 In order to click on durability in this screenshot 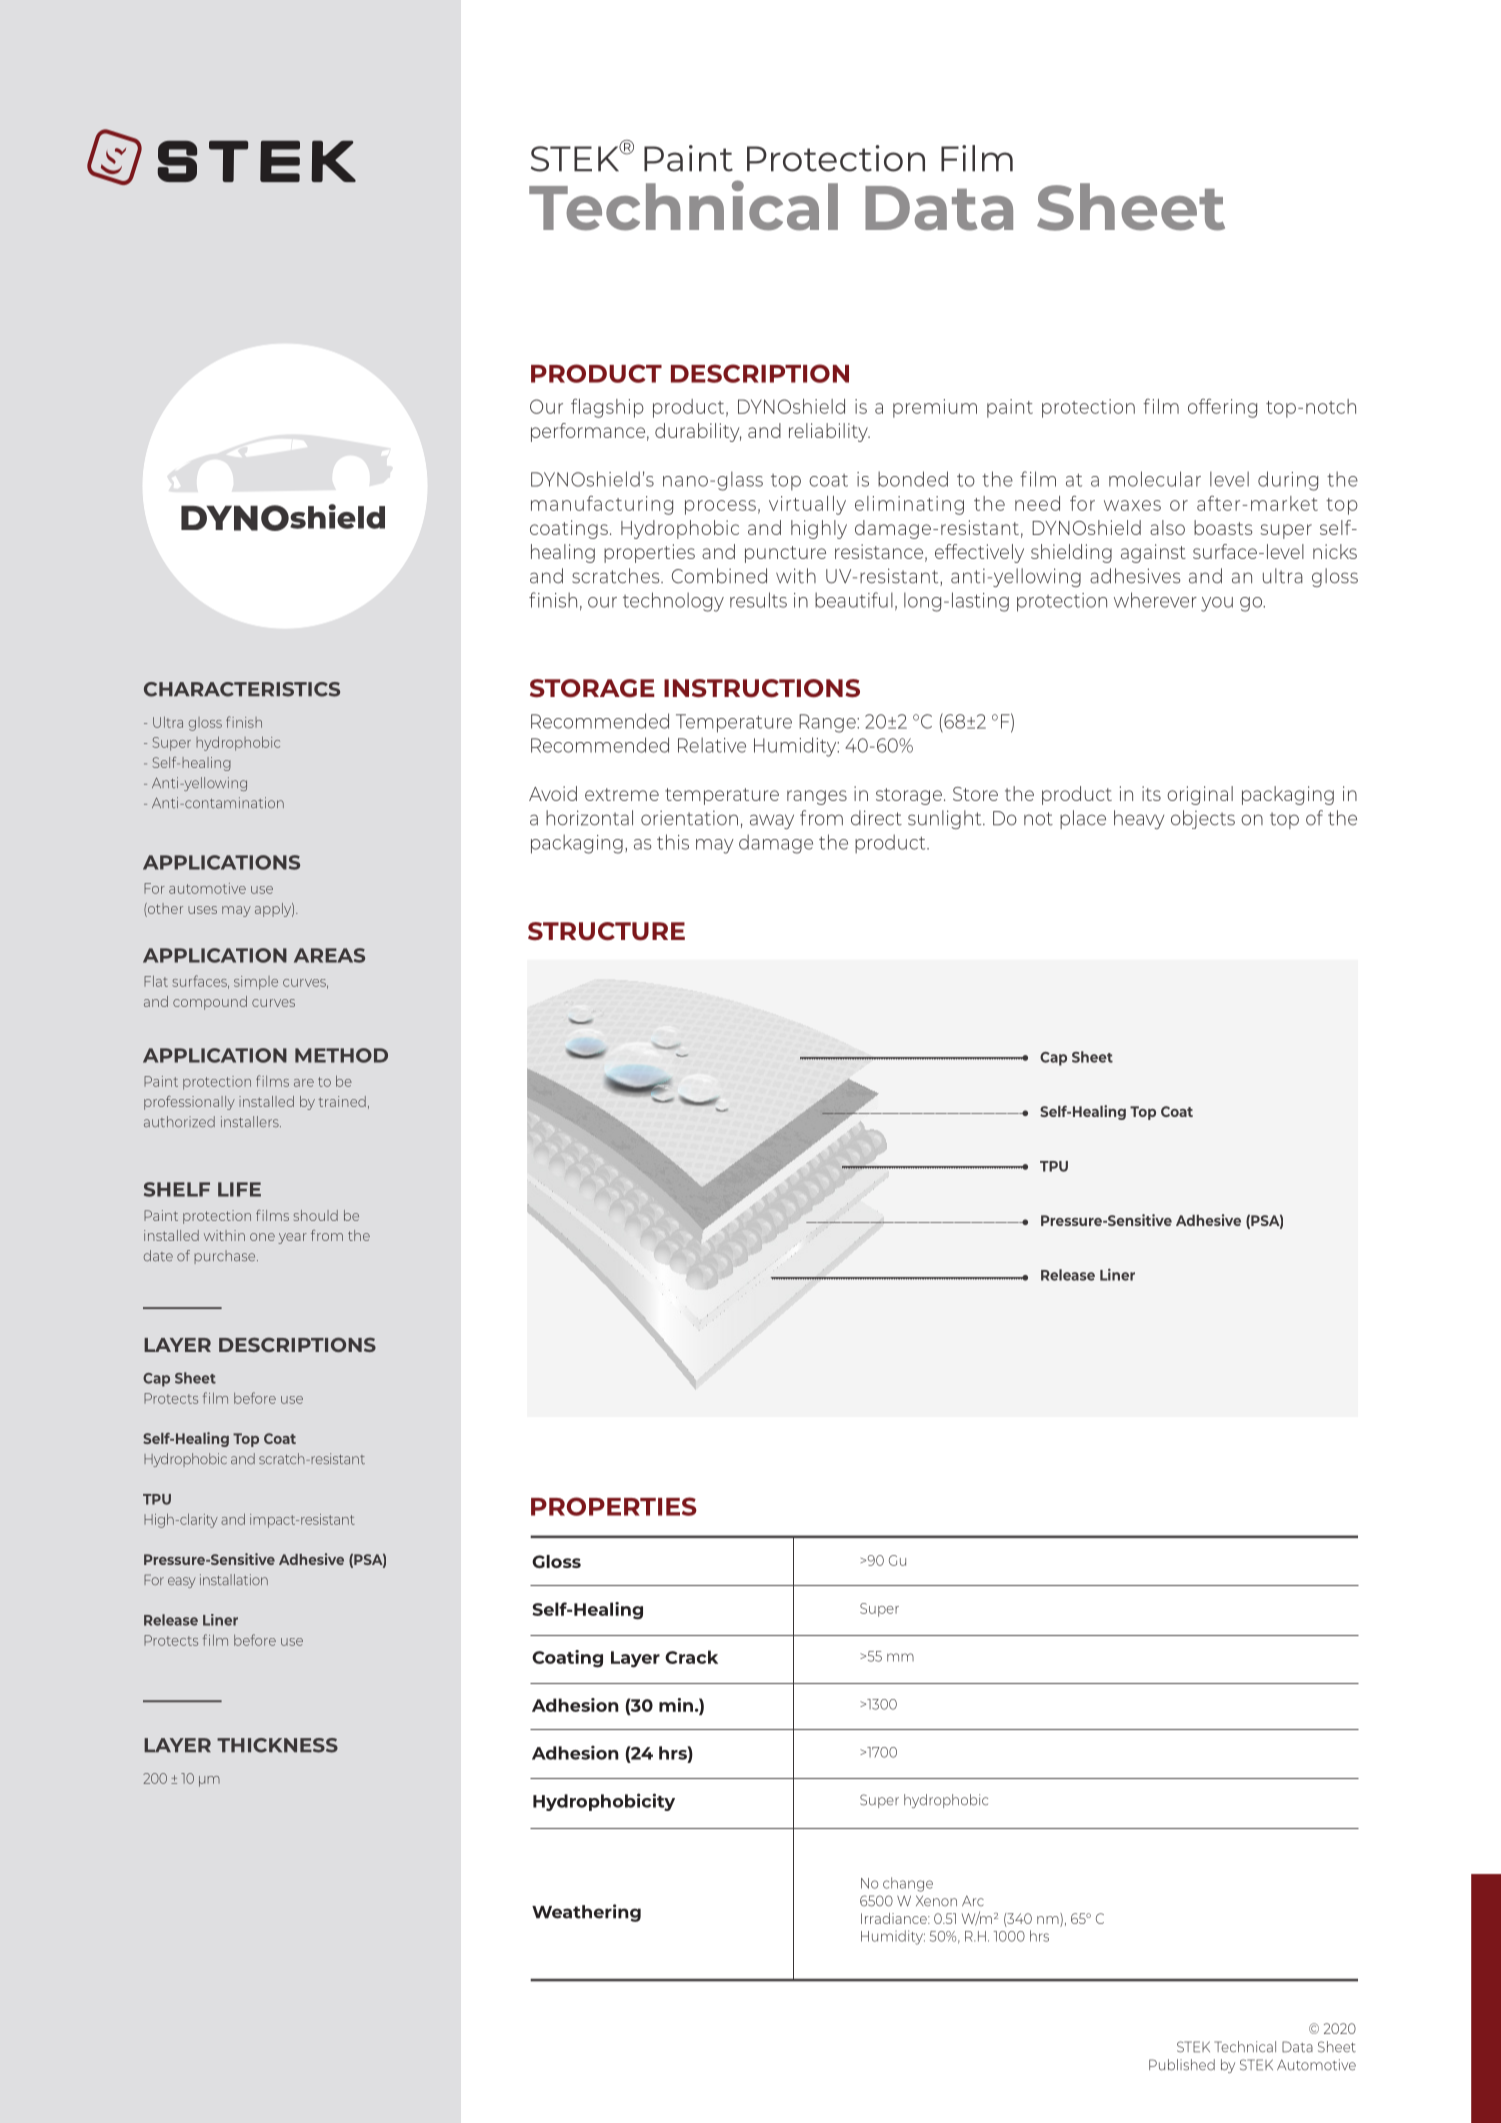, I will do `click(698, 432)`.
